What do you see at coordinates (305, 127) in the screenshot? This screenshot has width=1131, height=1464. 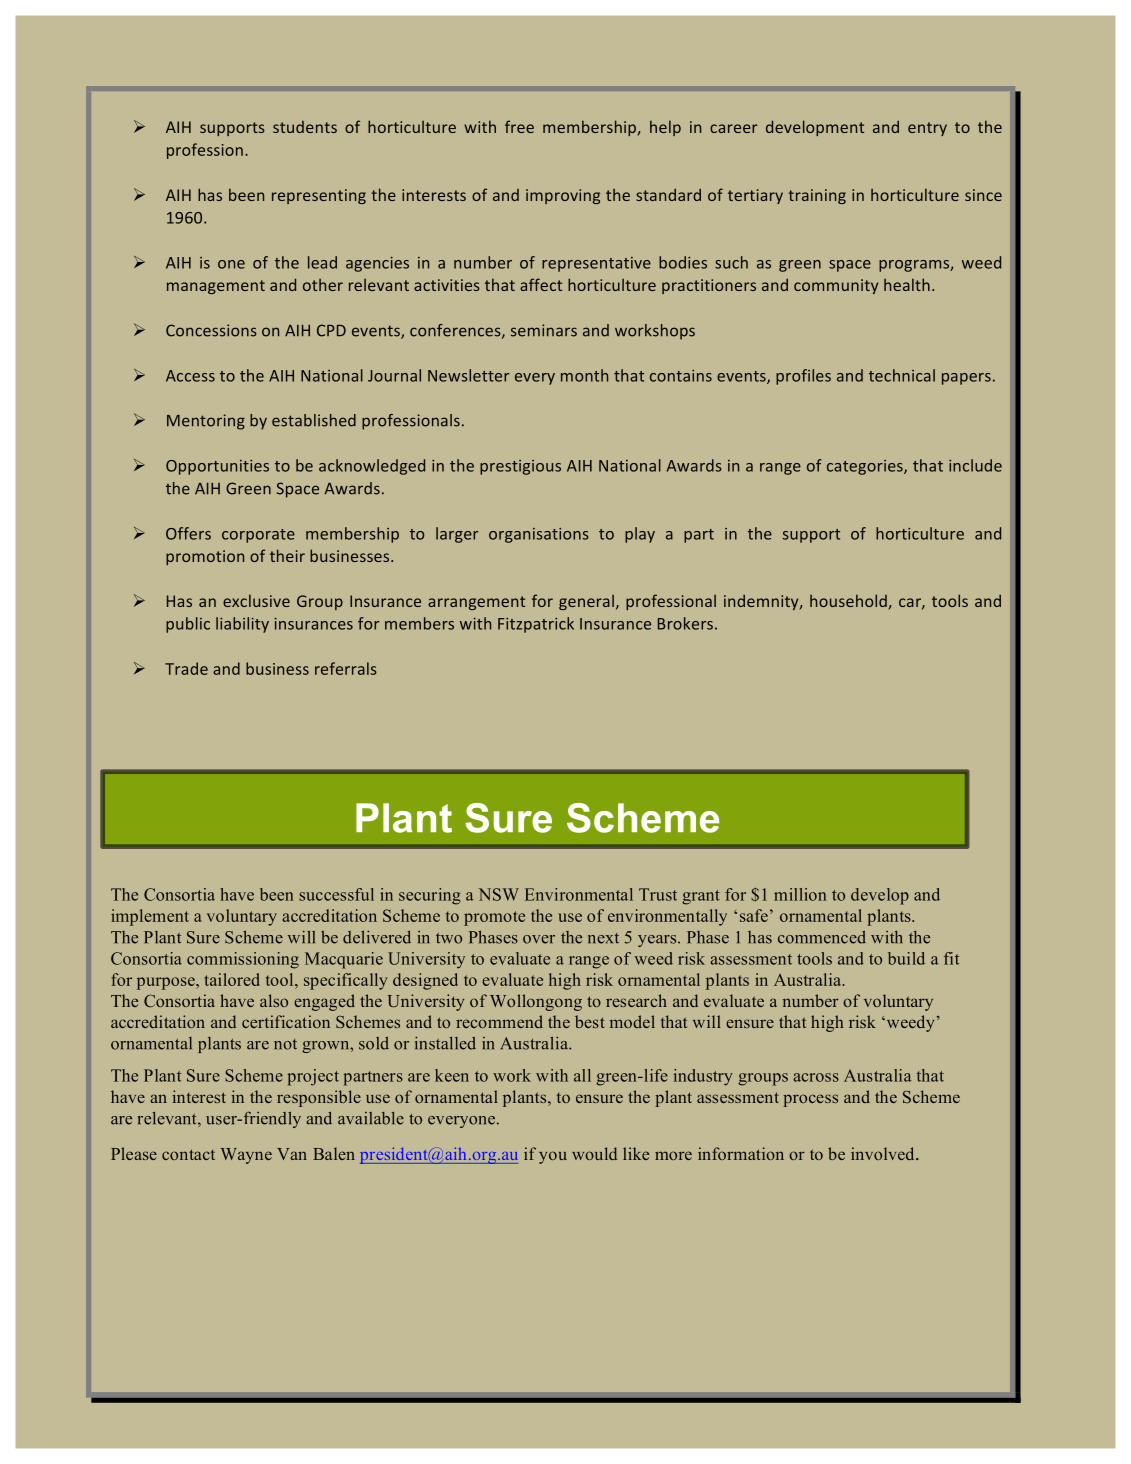 I see `students` at bounding box center [305, 127].
